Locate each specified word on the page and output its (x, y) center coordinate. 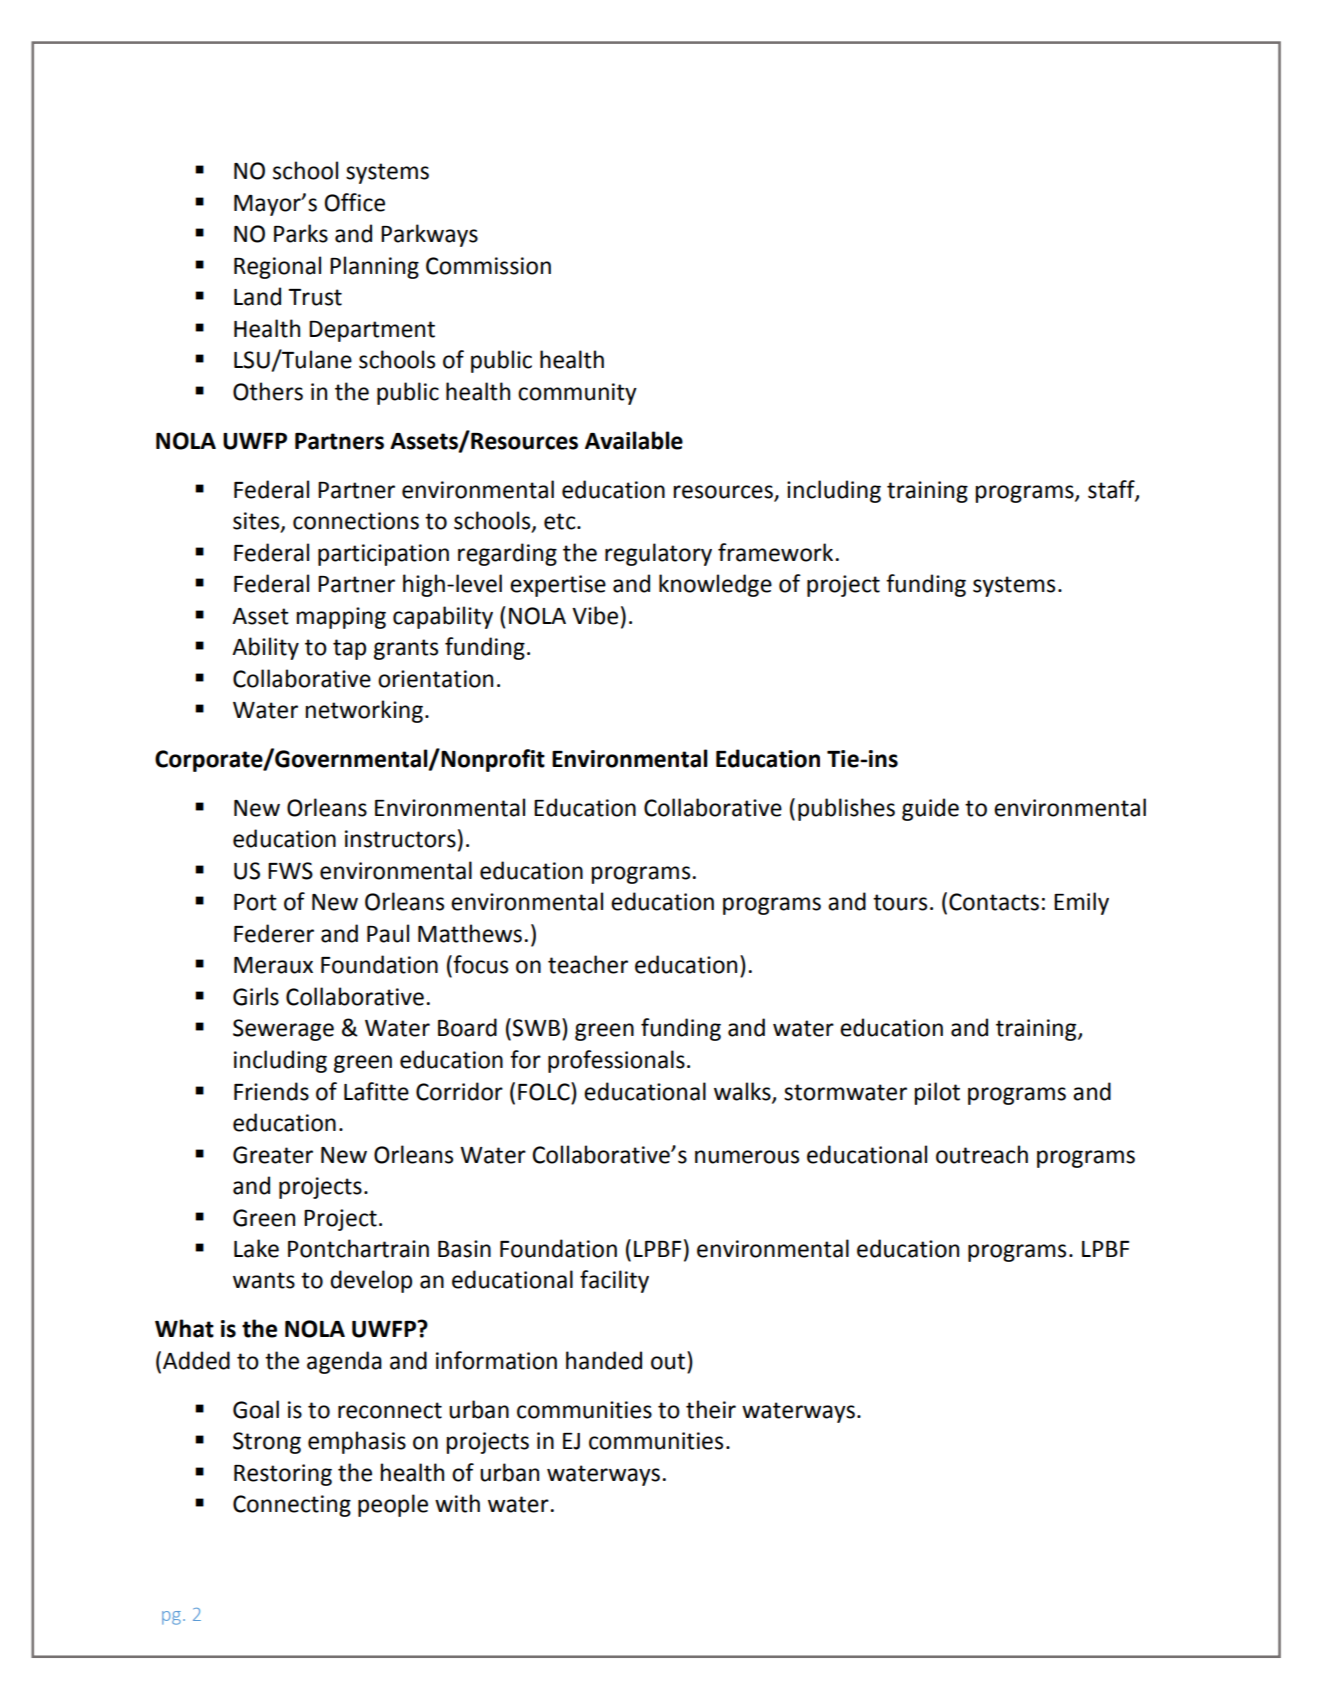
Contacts (994, 902)
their (711, 1409)
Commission (488, 266)
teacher (588, 964)
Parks (301, 233)
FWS (290, 871)
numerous (747, 1157)
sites (257, 522)
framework (775, 552)
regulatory (658, 554)
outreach (982, 1154)
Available (634, 440)
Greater (273, 1155)
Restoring (283, 1475)
